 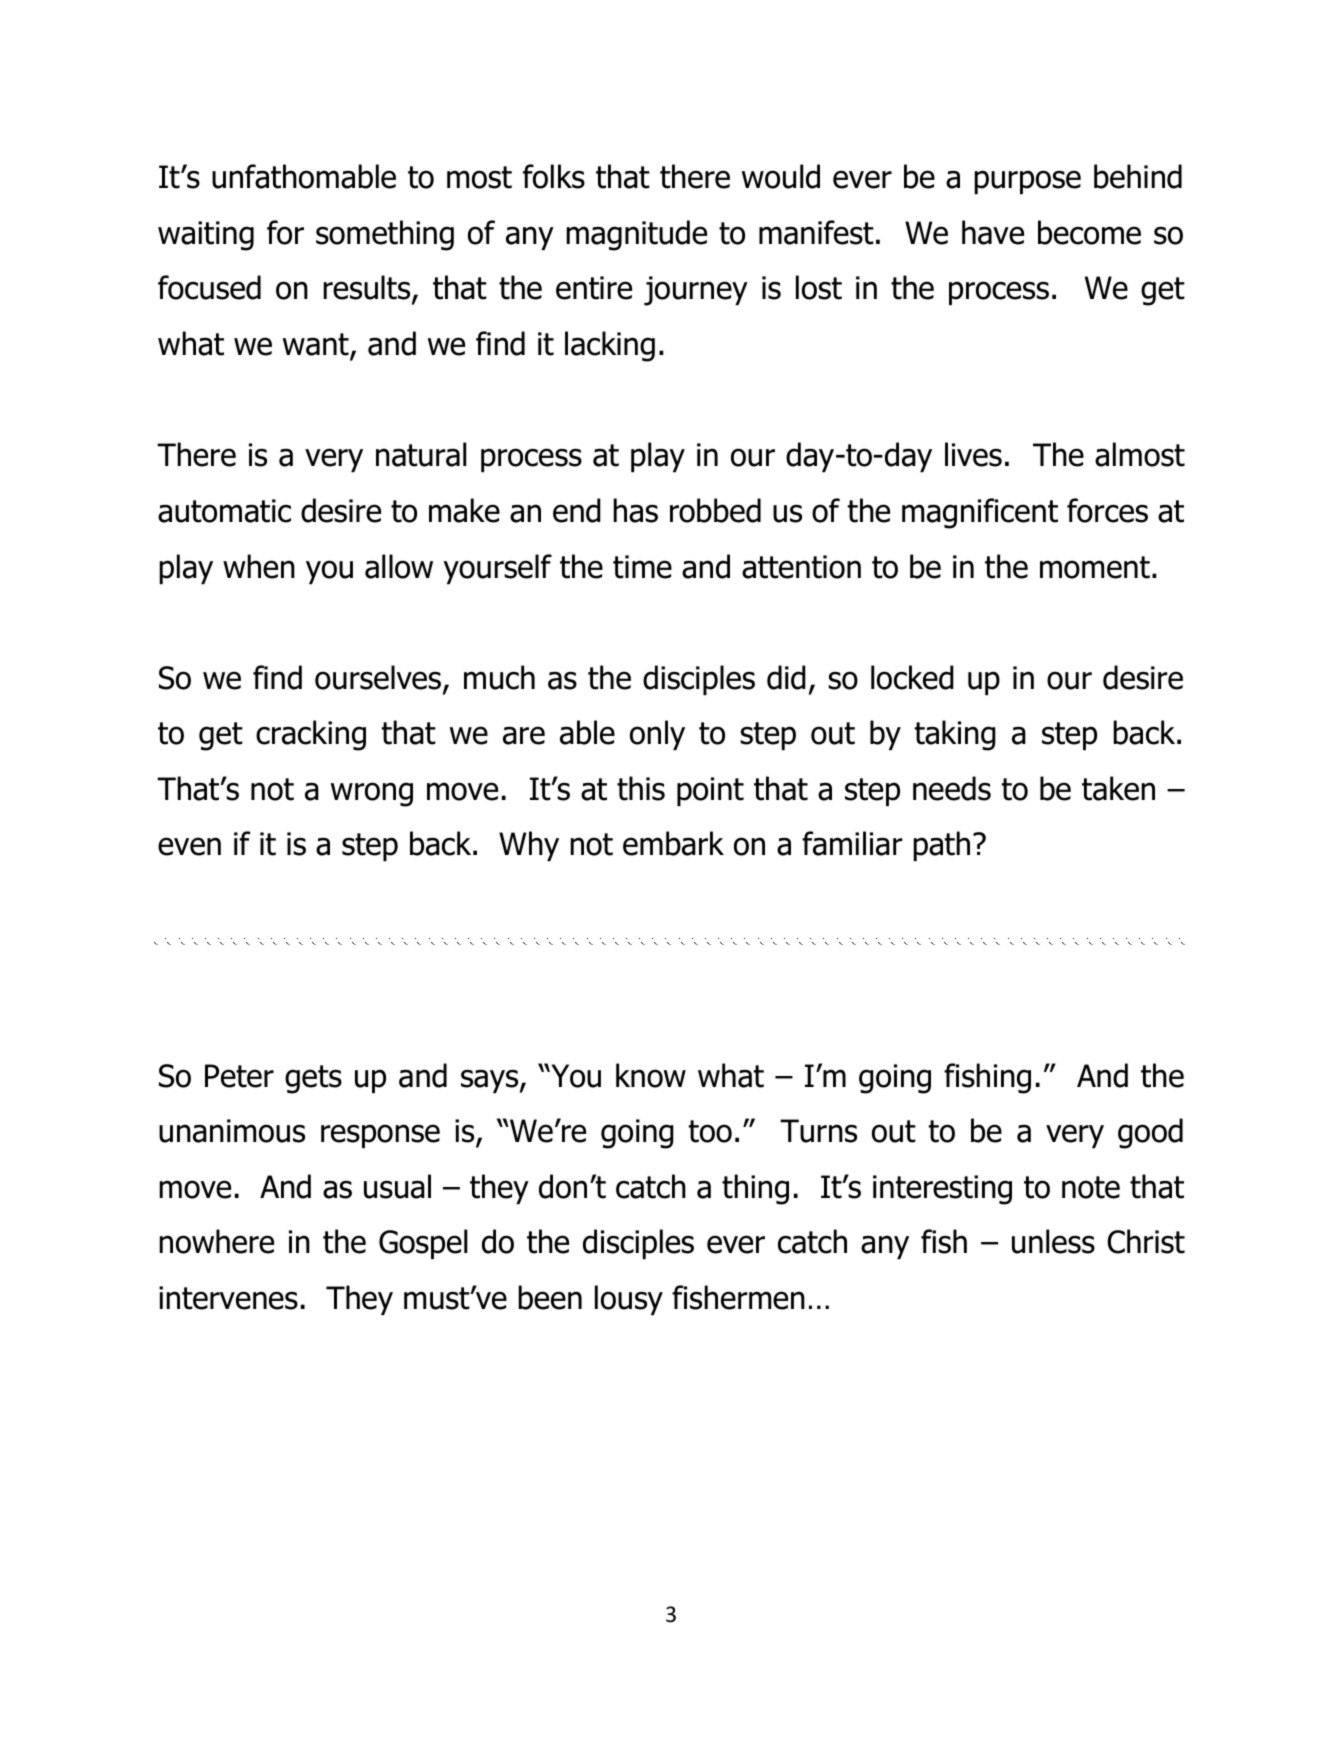 I want to click on know, so click(x=651, y=1075).
